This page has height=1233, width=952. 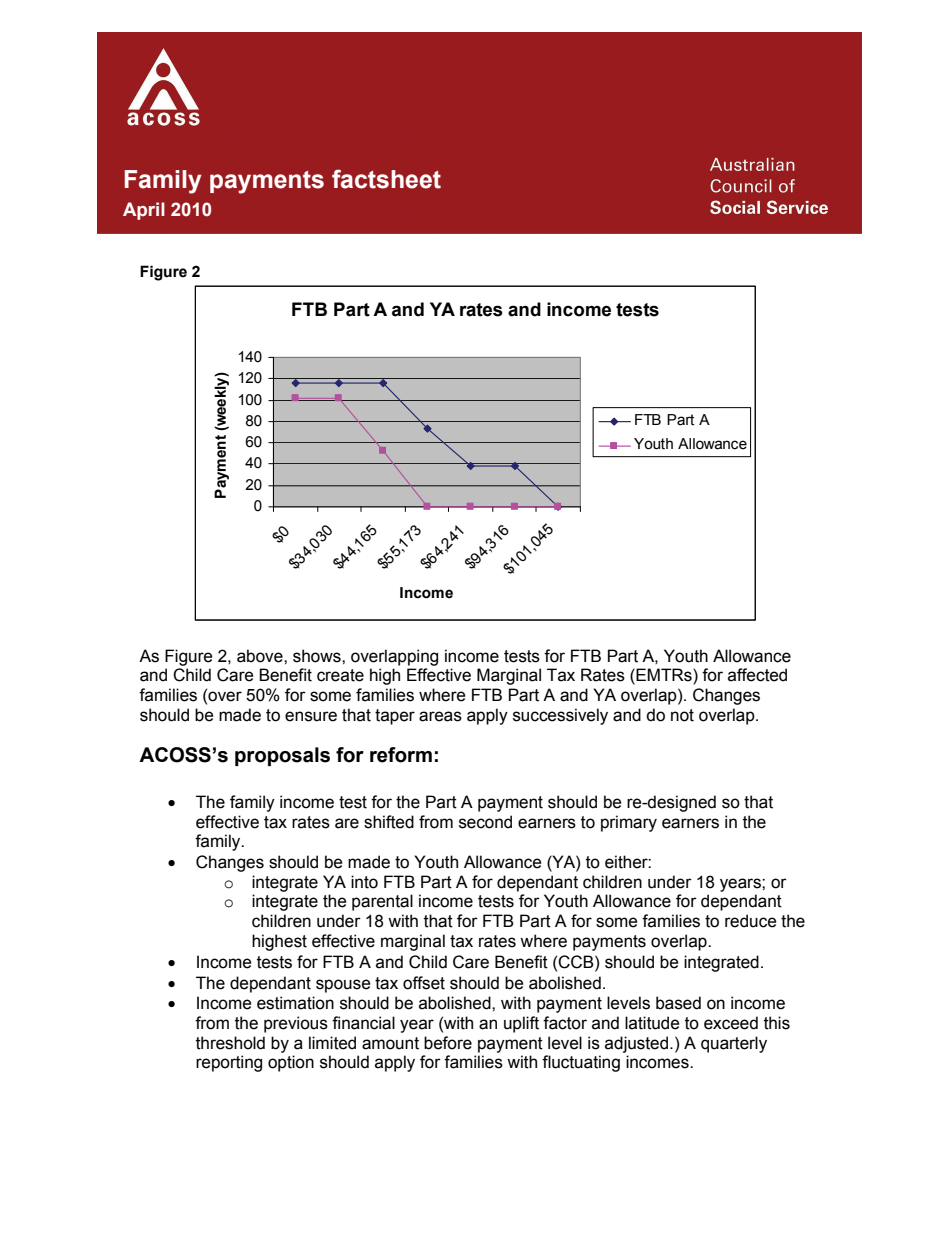 What do you see at coordinates (261, 656) in the page?
I see `above` at bounding box center [261, 656].
